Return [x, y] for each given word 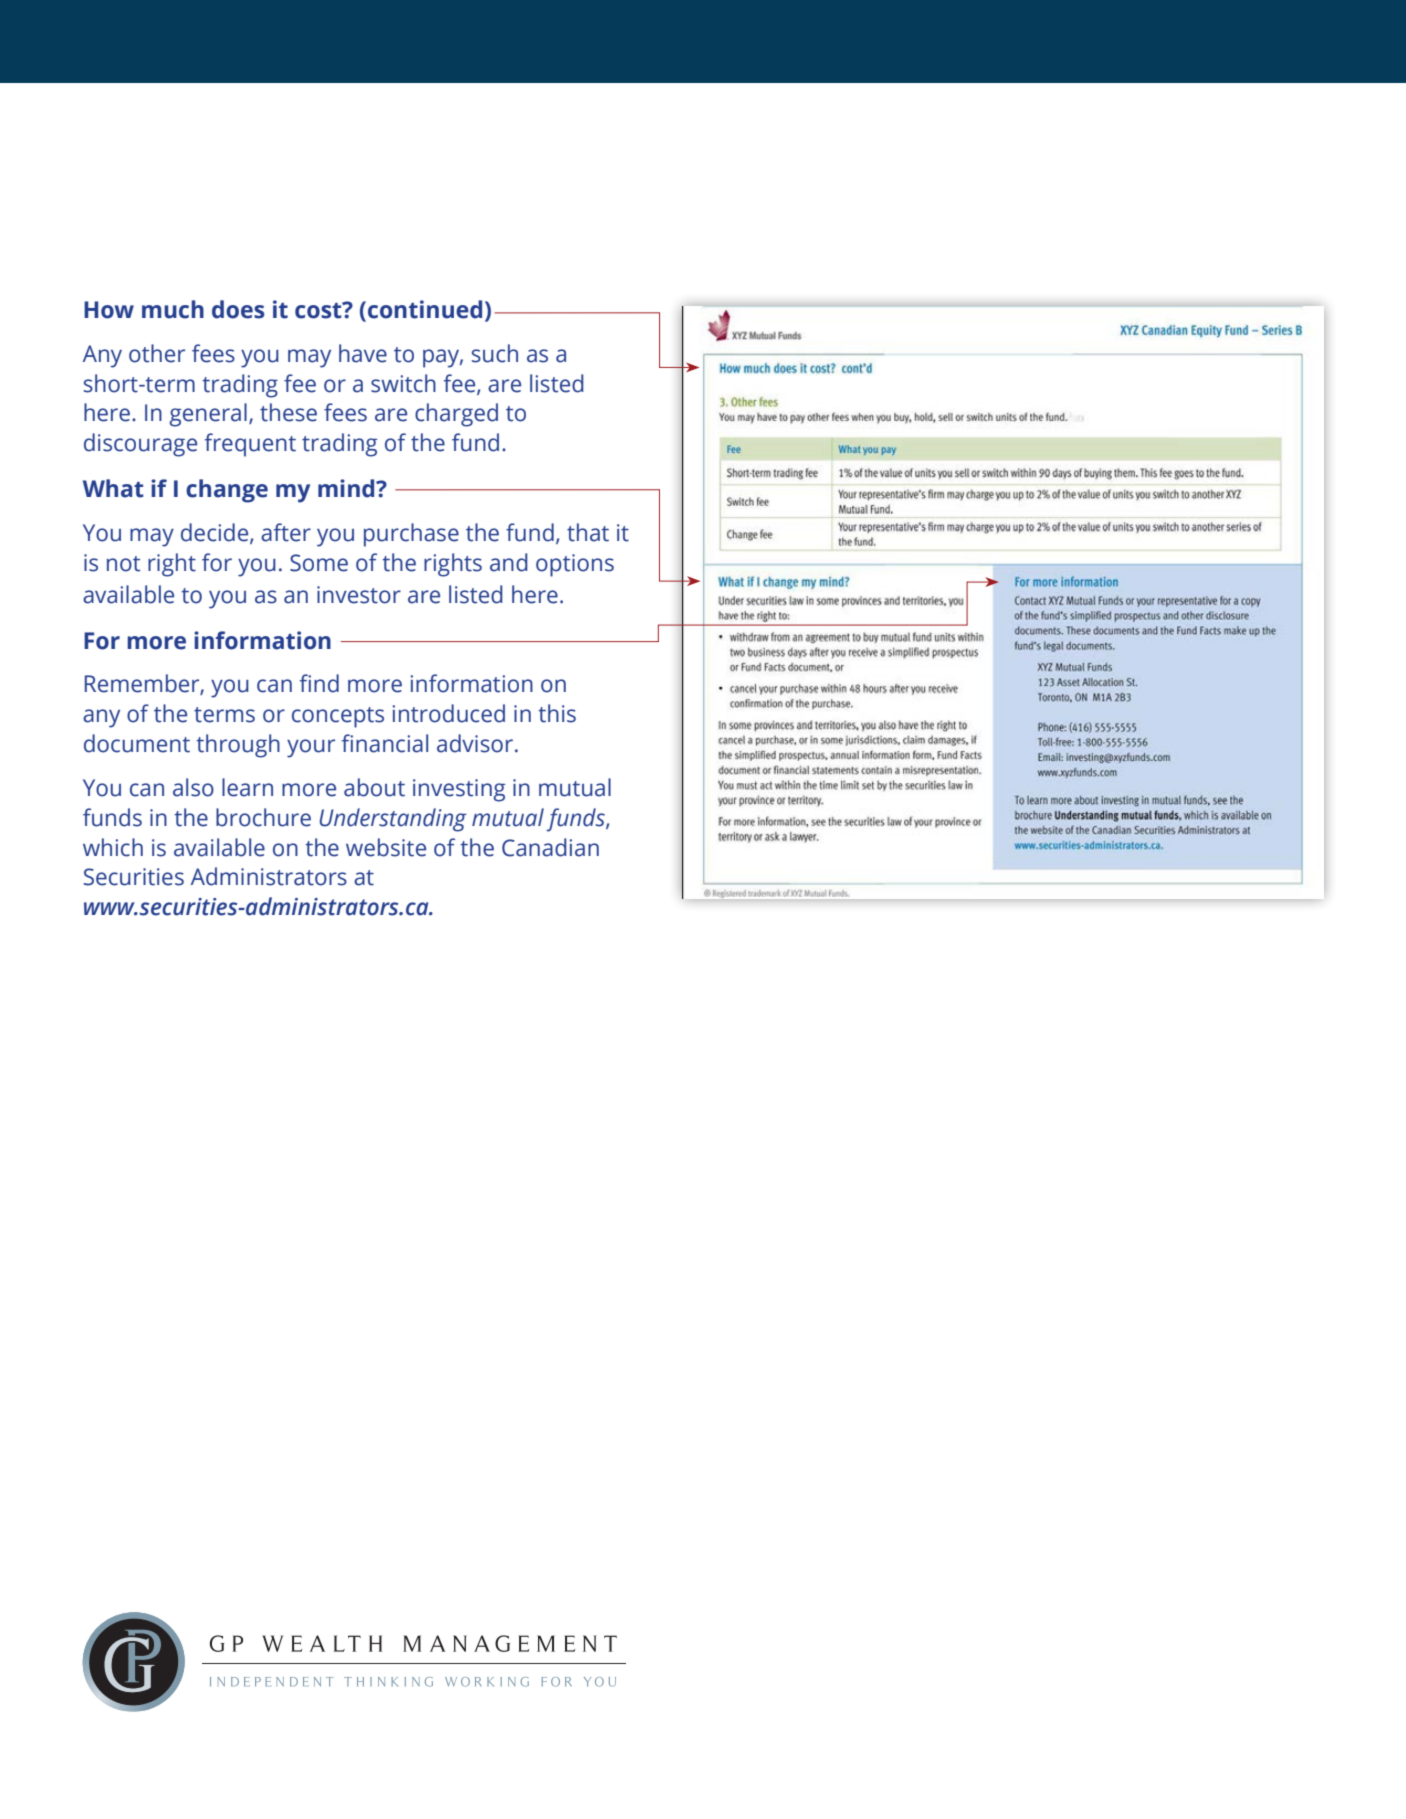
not [123, 564]
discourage [140, 445]
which [113, 847]
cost [319, 310]
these [288, 412]
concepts [338, 717]
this [557, 713]
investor [359, 595]
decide [216, 533]
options [575, 565]
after [286, 532]
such [495, 353]
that [588, 532]
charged [456, 415]
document [137, 743]
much [173, 309]
